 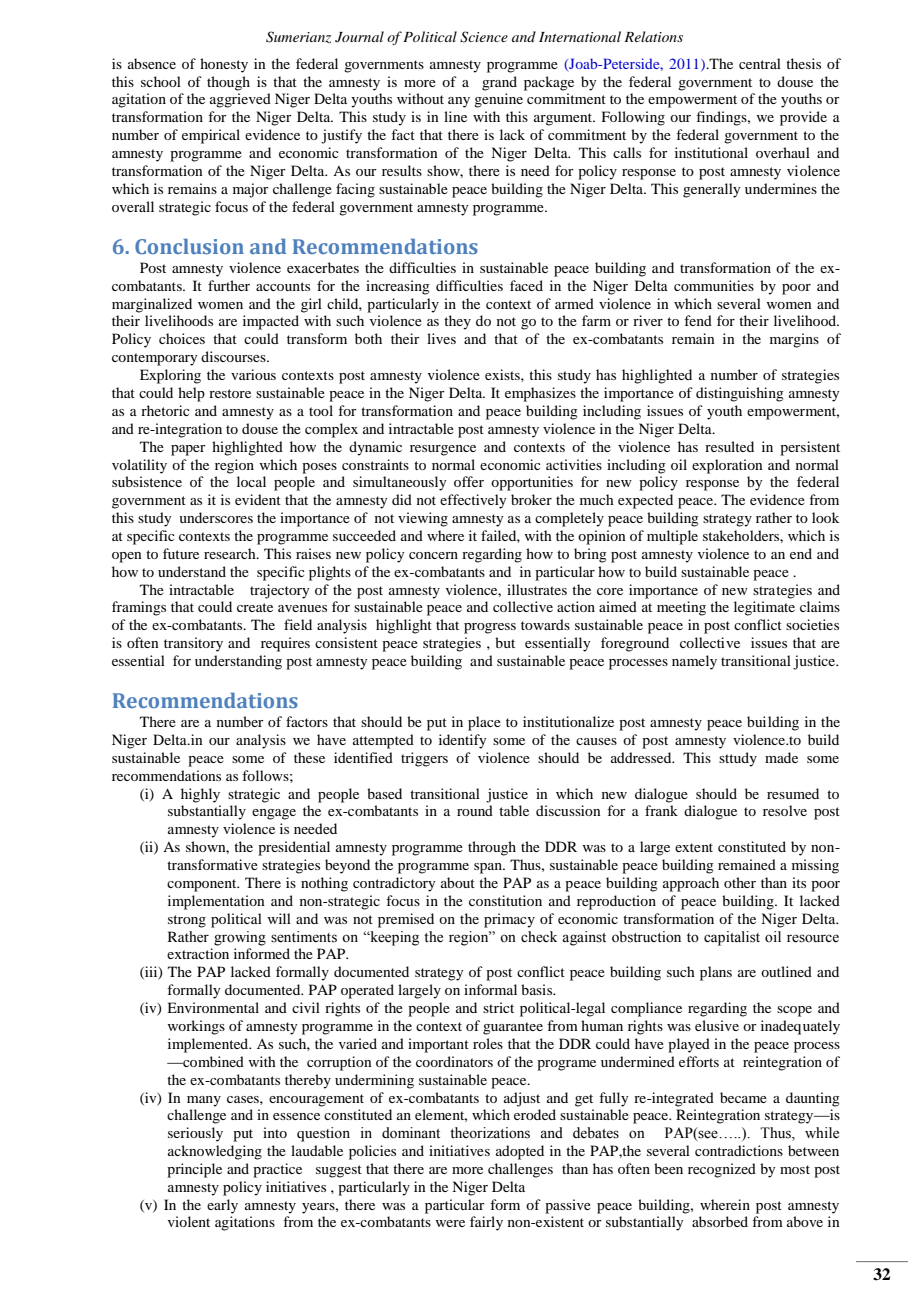 I want to click on discourses, so click(x=234, y=356).
